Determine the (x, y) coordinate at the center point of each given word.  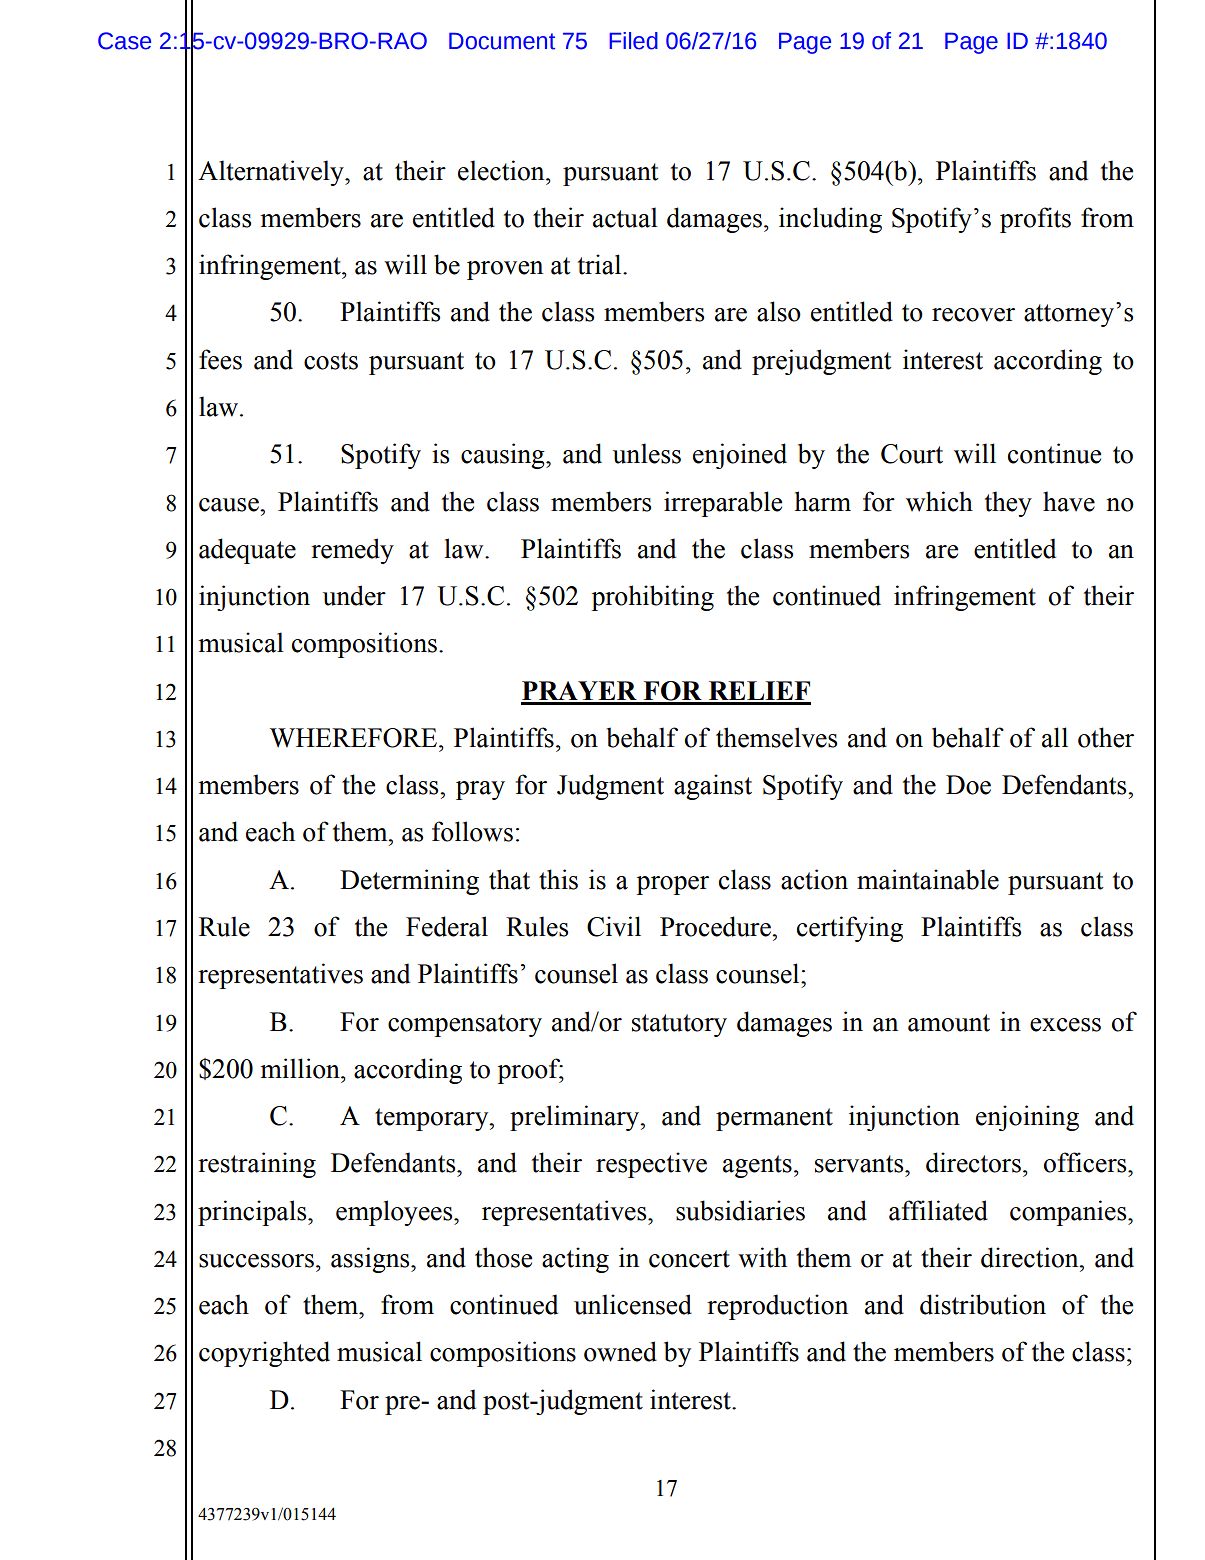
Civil (614, 926)
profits (1035, 220)
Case (124, 41)
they (1008, 504)
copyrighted (264, 1354)
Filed (634, 41)
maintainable (928, 879)
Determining (409, 882)
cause (230, 505)
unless (647, 453)
